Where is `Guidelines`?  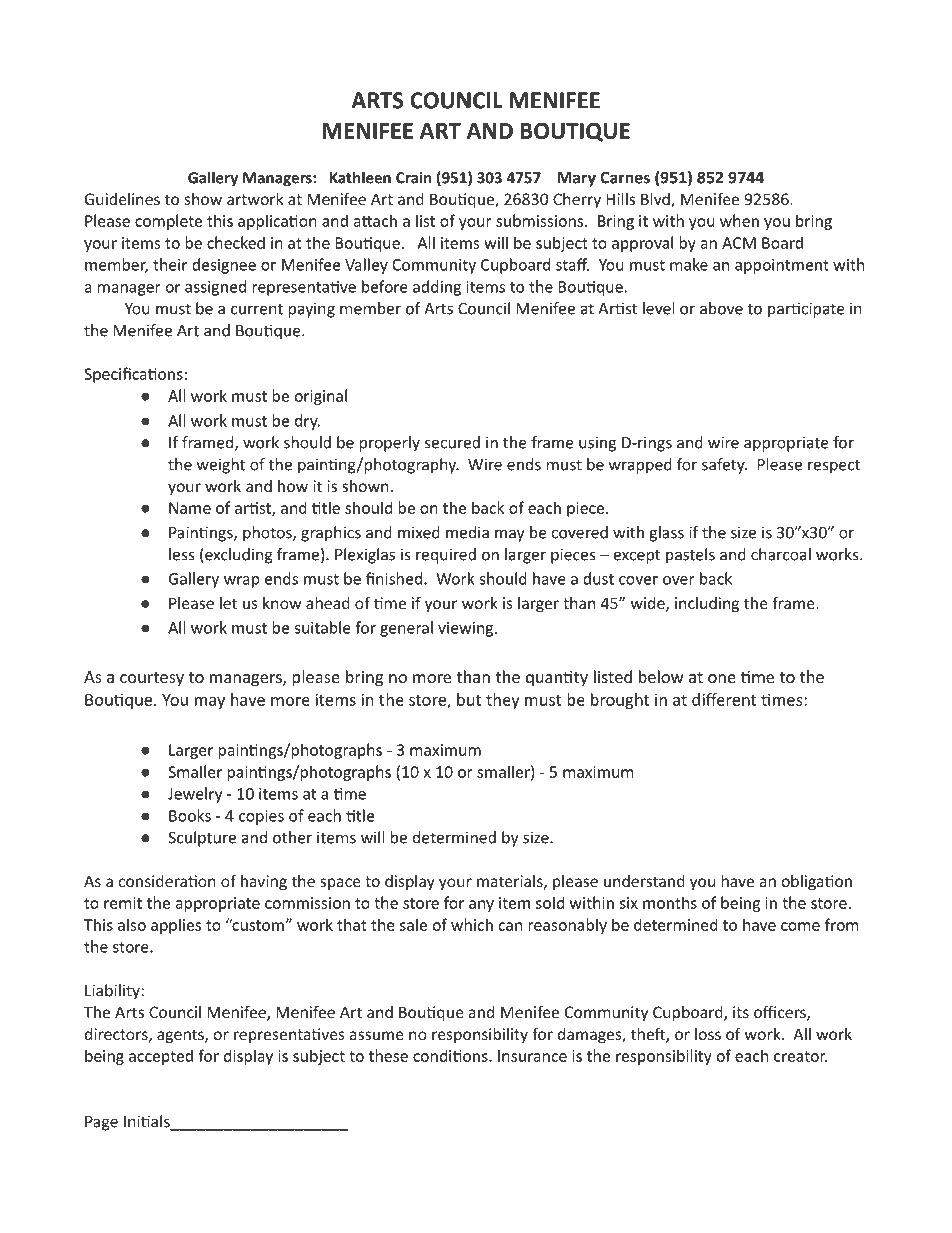 Guidelines is located at coordinates (122, 199).
